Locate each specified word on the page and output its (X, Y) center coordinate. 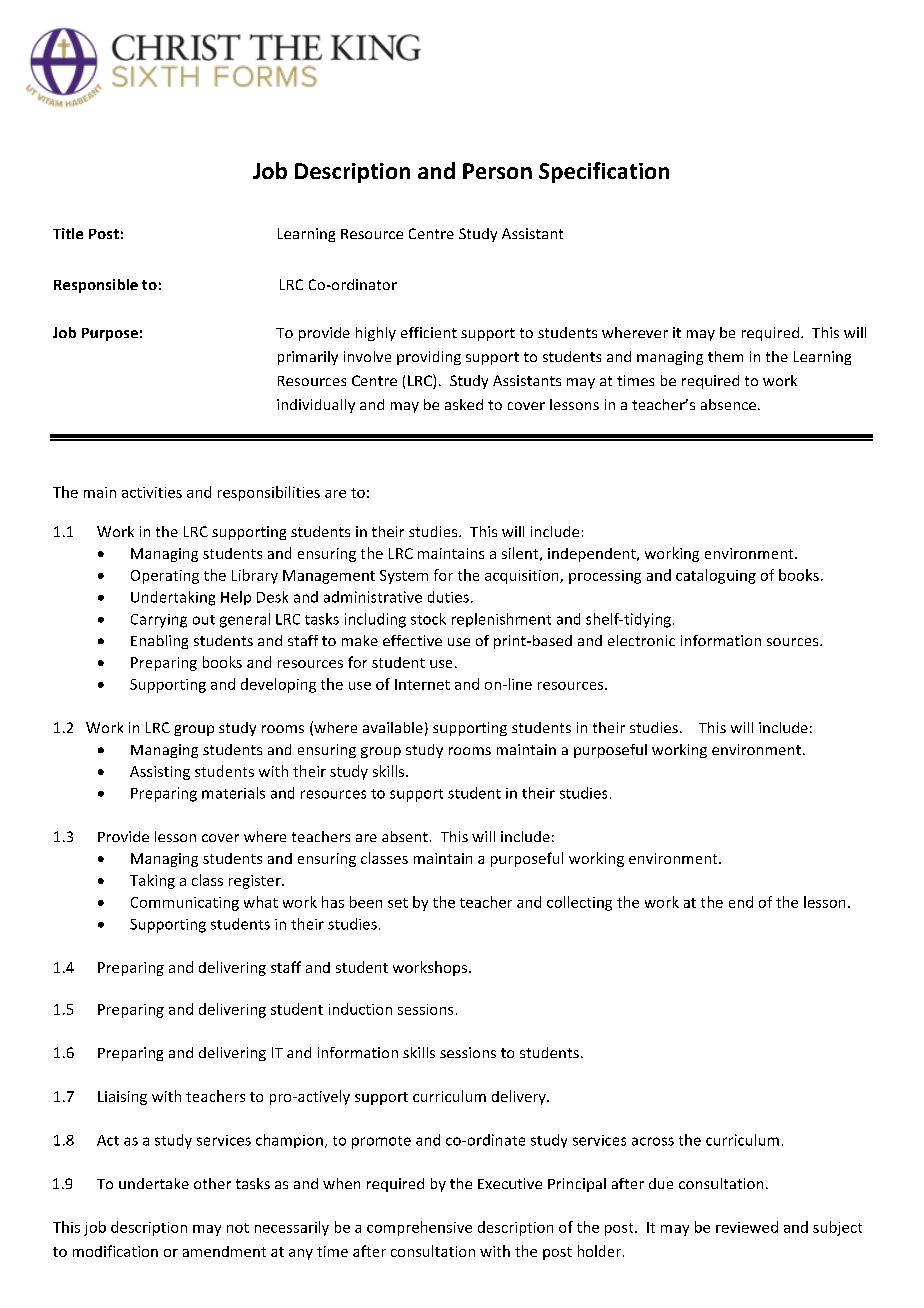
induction (360, 1009)
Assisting (160, 773)
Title (68, 233)
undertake (154, 1183)
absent (405, 836)
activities (152, 492)
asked (464, 404)
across (653, 1141)
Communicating (185, 904)
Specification (604, 172)
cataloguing (716, 576)
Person (497, 171)
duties (448, 597)
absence (728, 404)
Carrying (159, 621)
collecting (579, 903)
